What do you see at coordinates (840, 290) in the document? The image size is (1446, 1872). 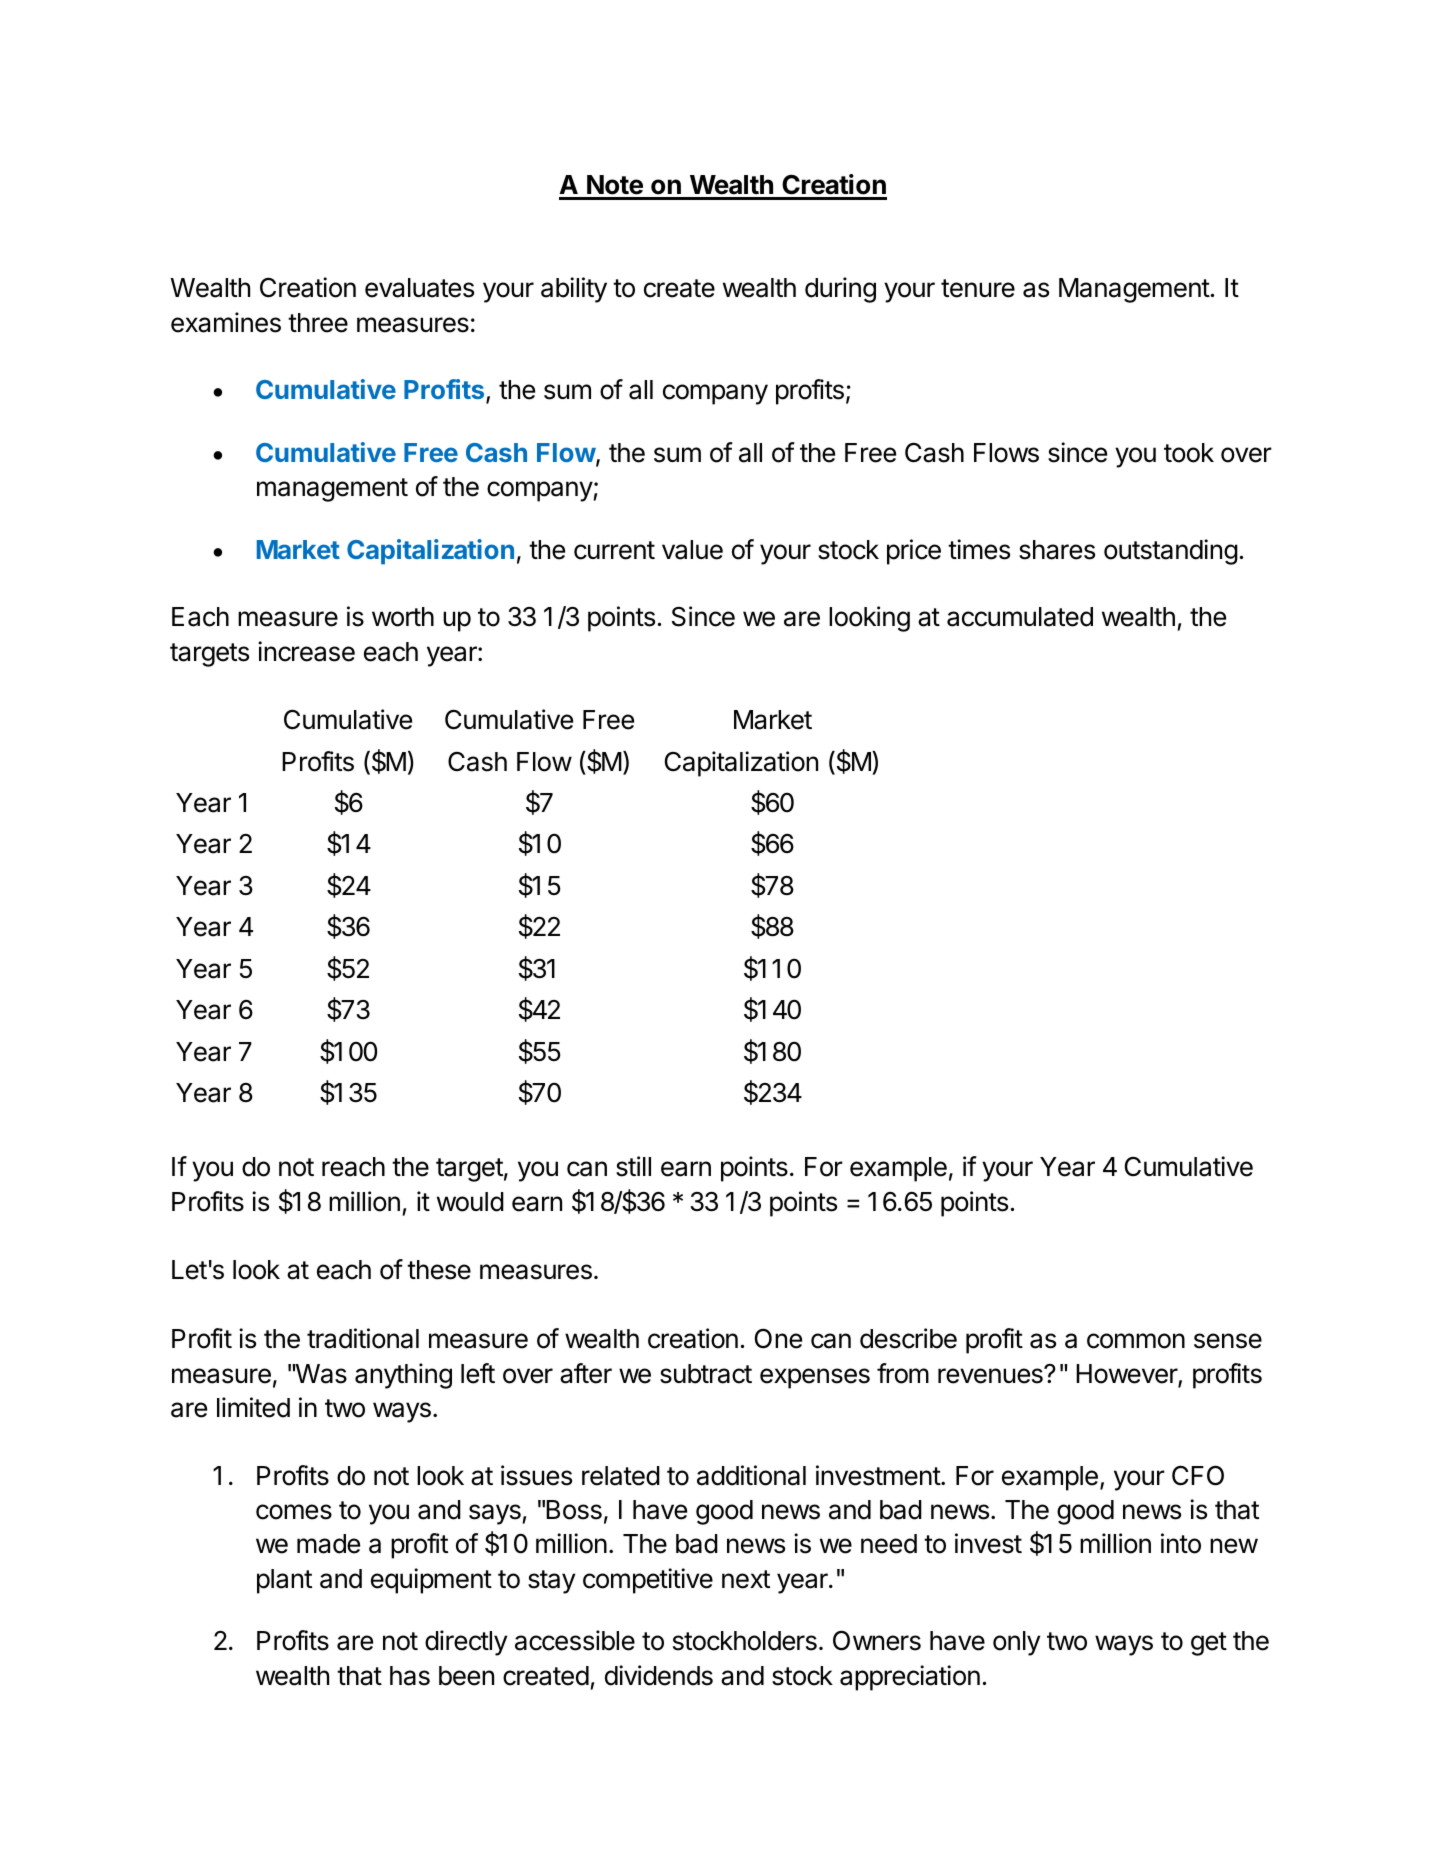 I see `during` at bounding box center [840, 290].
